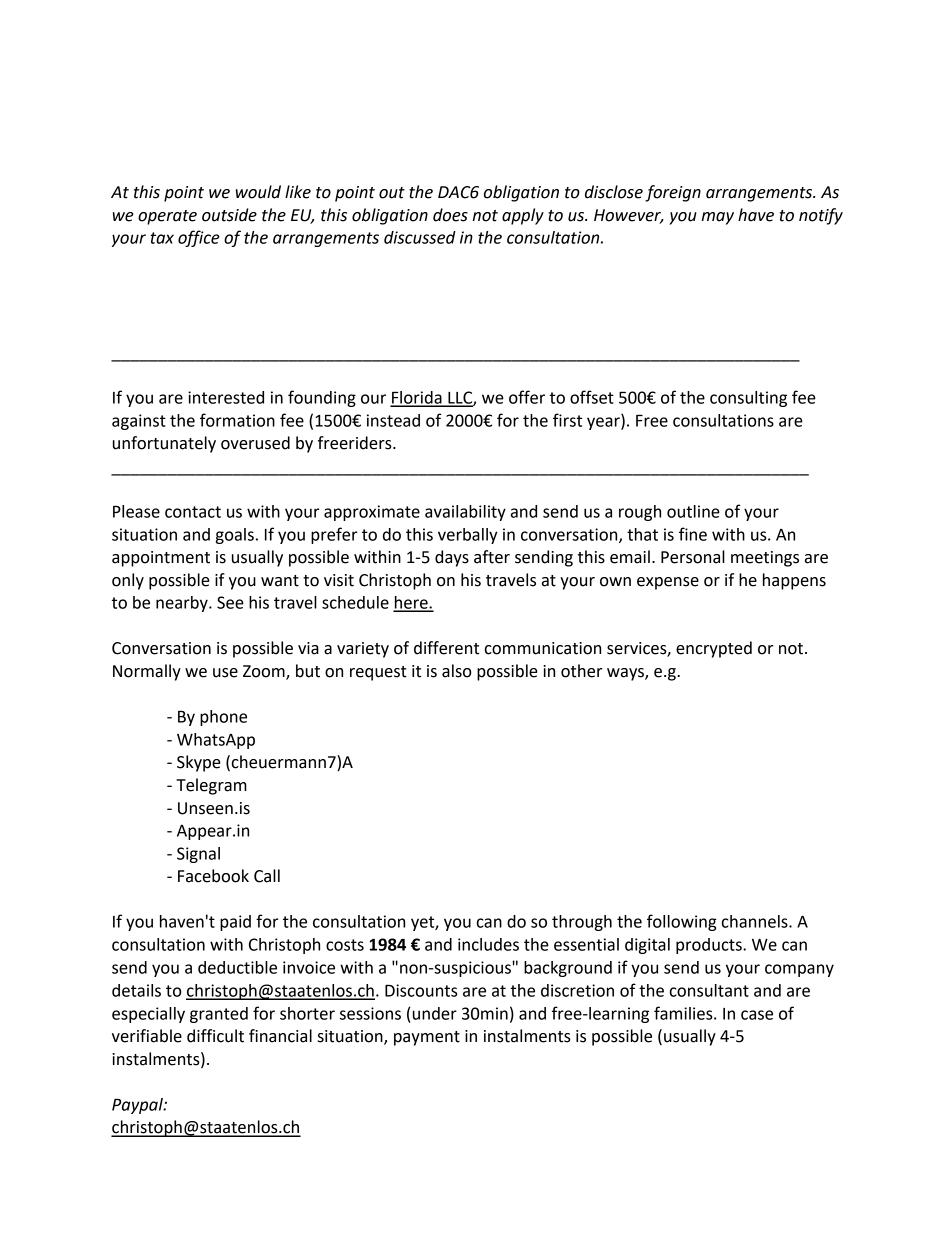  What do you see at coordinates (450, 215) in the page?
I see `does` at bounding box center [450, 215].
